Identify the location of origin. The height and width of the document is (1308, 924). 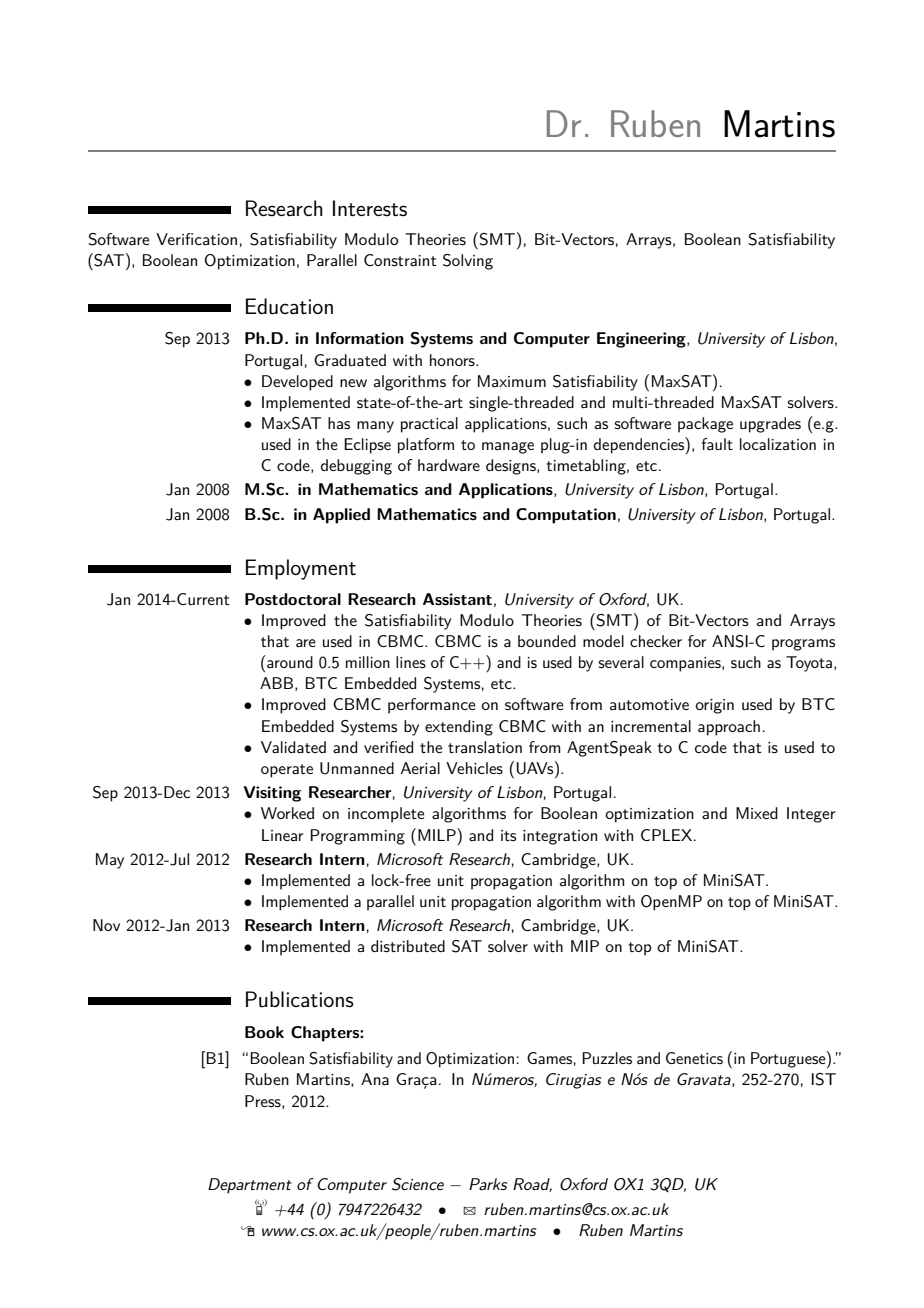
(714, 706).
